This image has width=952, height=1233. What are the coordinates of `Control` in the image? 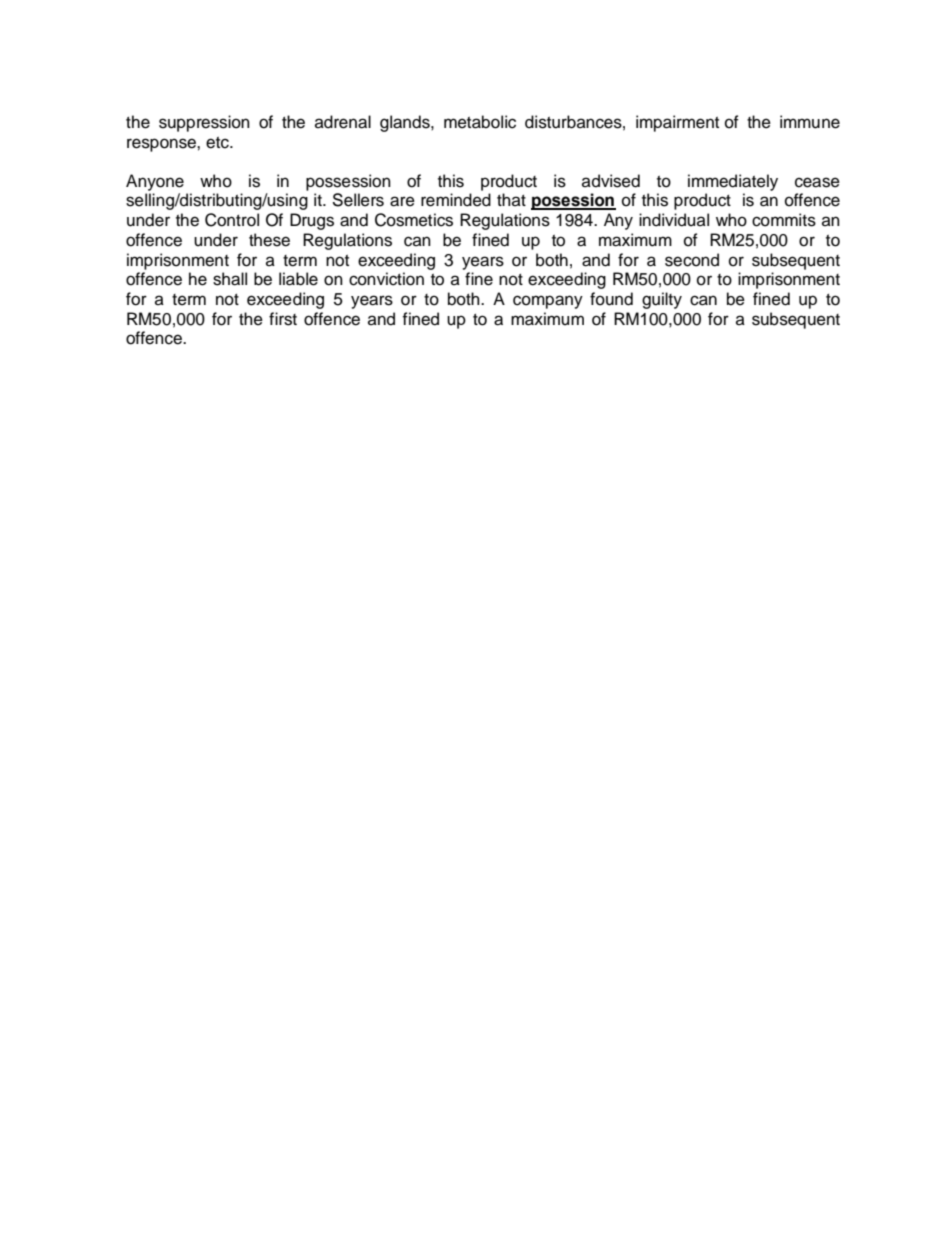 It's located at (232, 220).
